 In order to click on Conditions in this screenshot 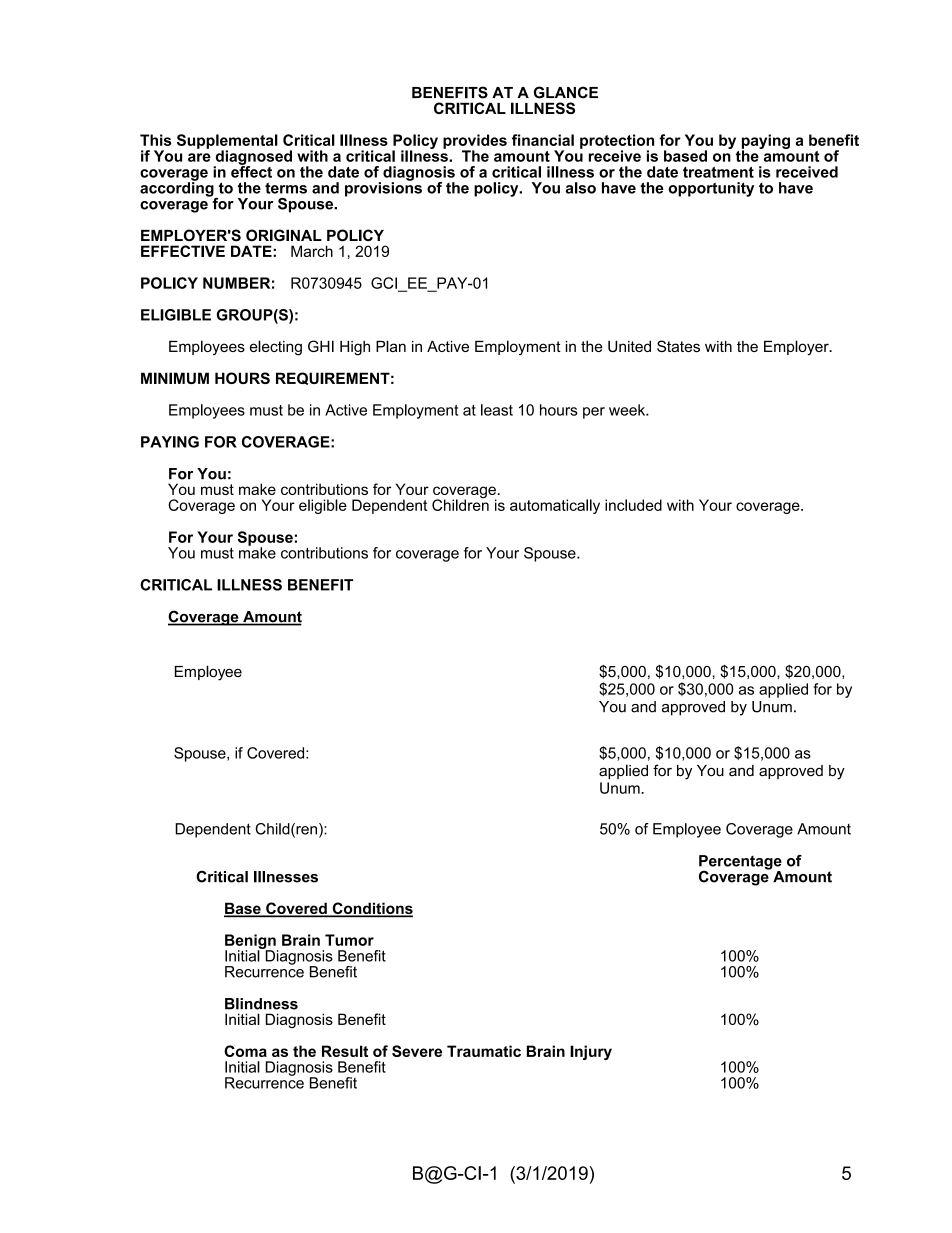, I will do `click(371, 909)`.
